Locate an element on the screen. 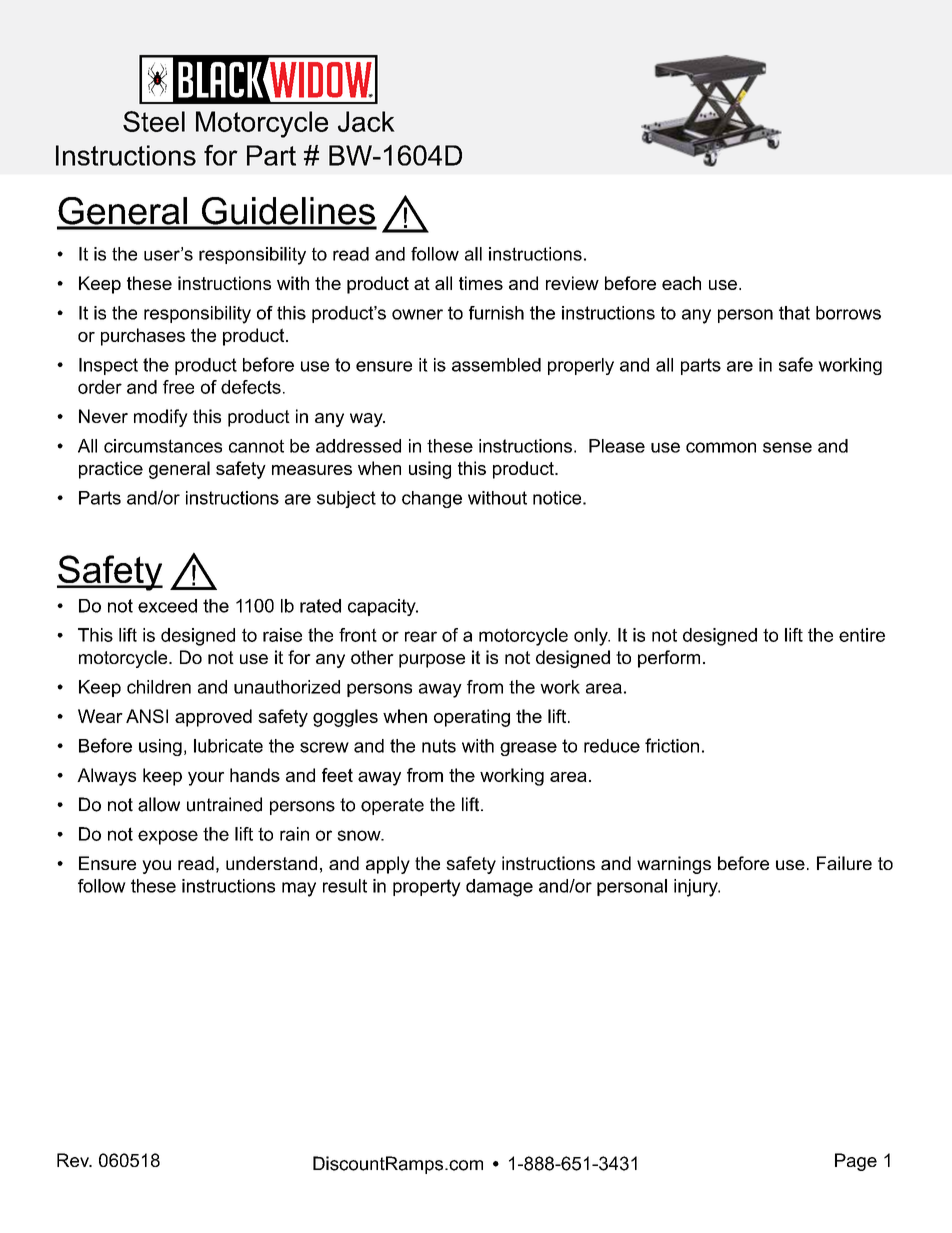  circumstances is located at coordinates (163, 446).
